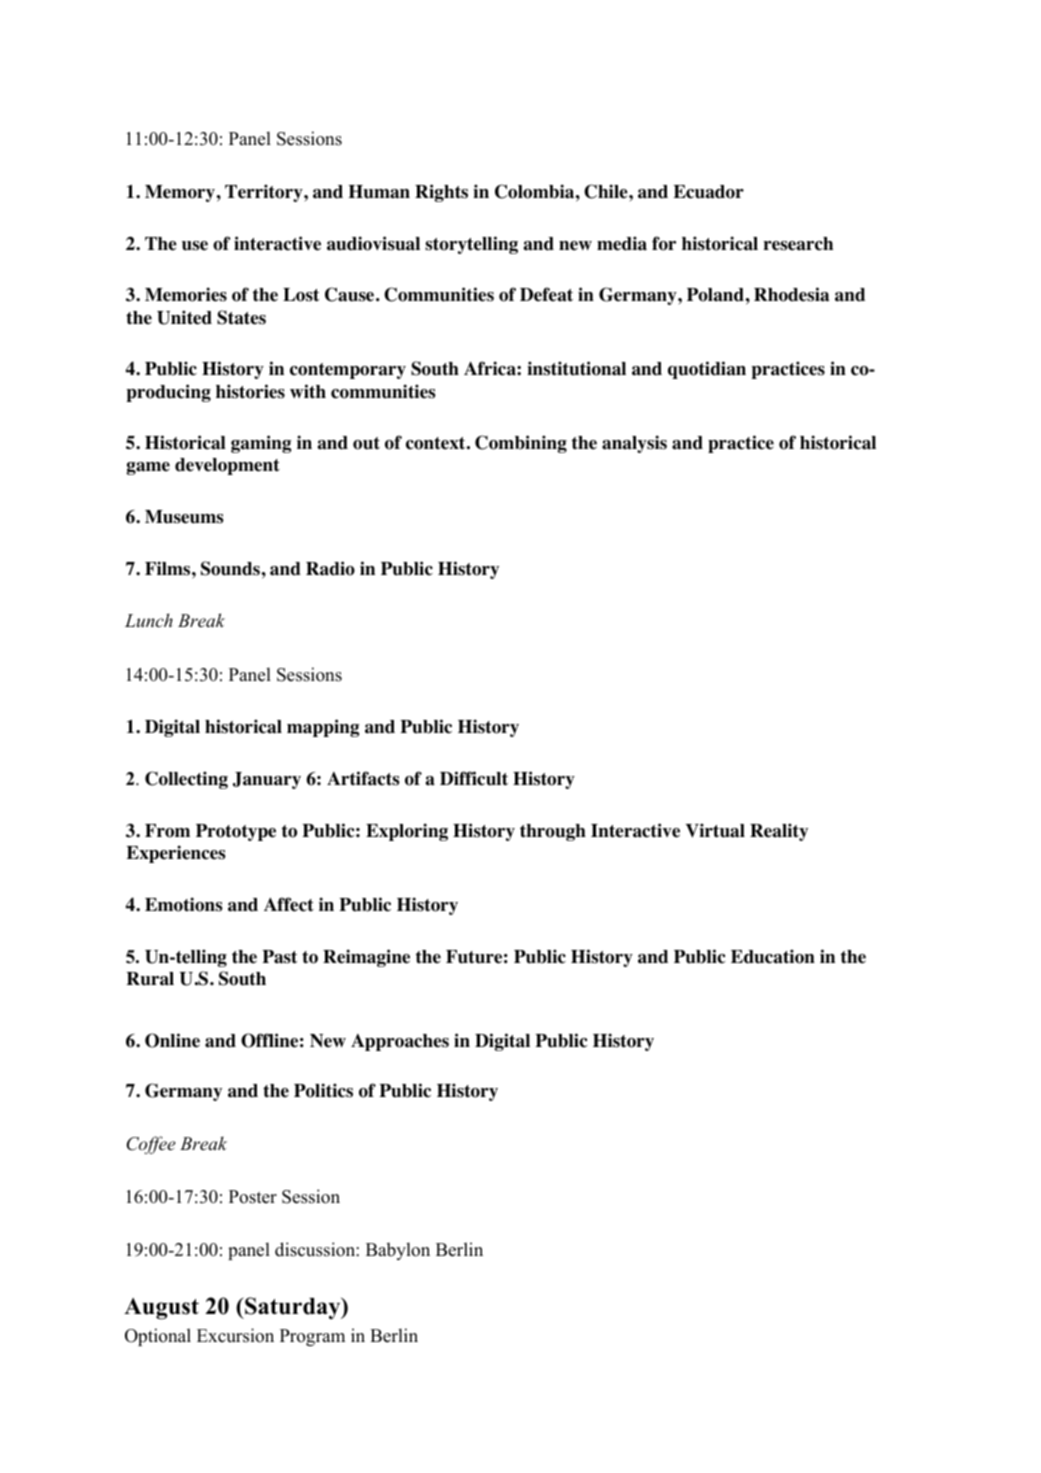  Describe the element at coordinates (521, 444) in the document. I see `Combining` at that location.
